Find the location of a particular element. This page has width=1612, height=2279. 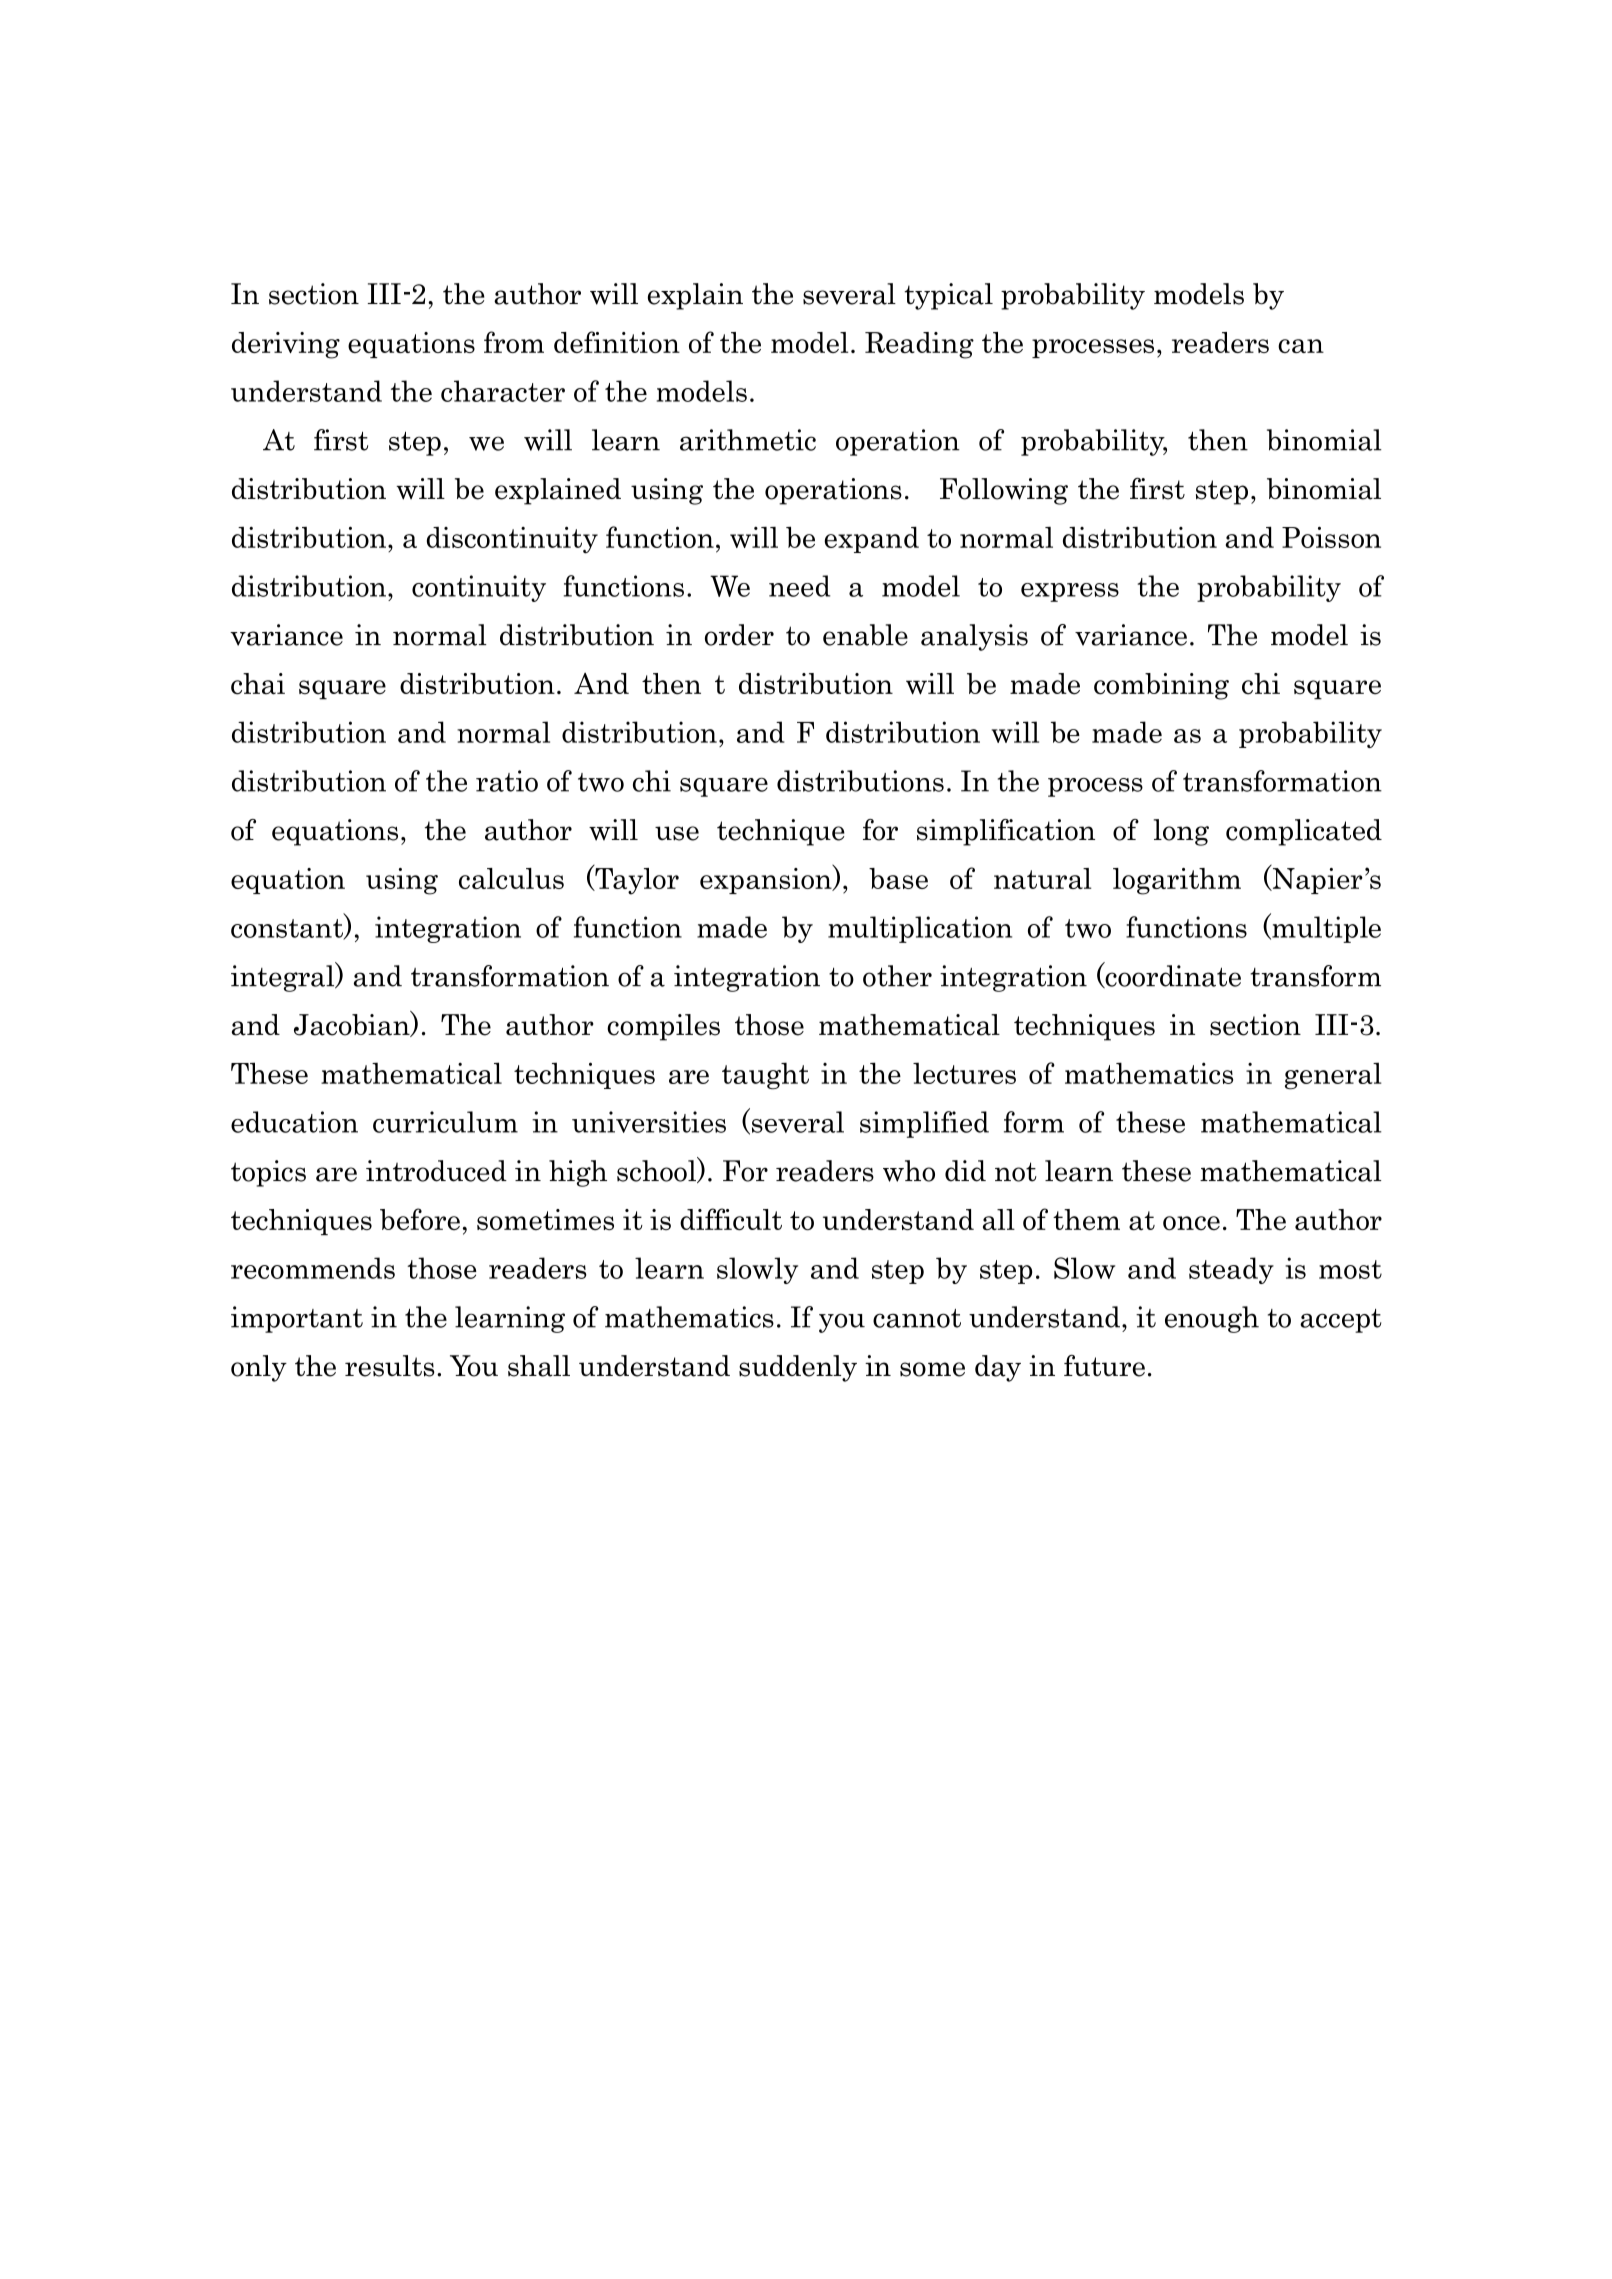

chai is located at coordinates (258, 684).
